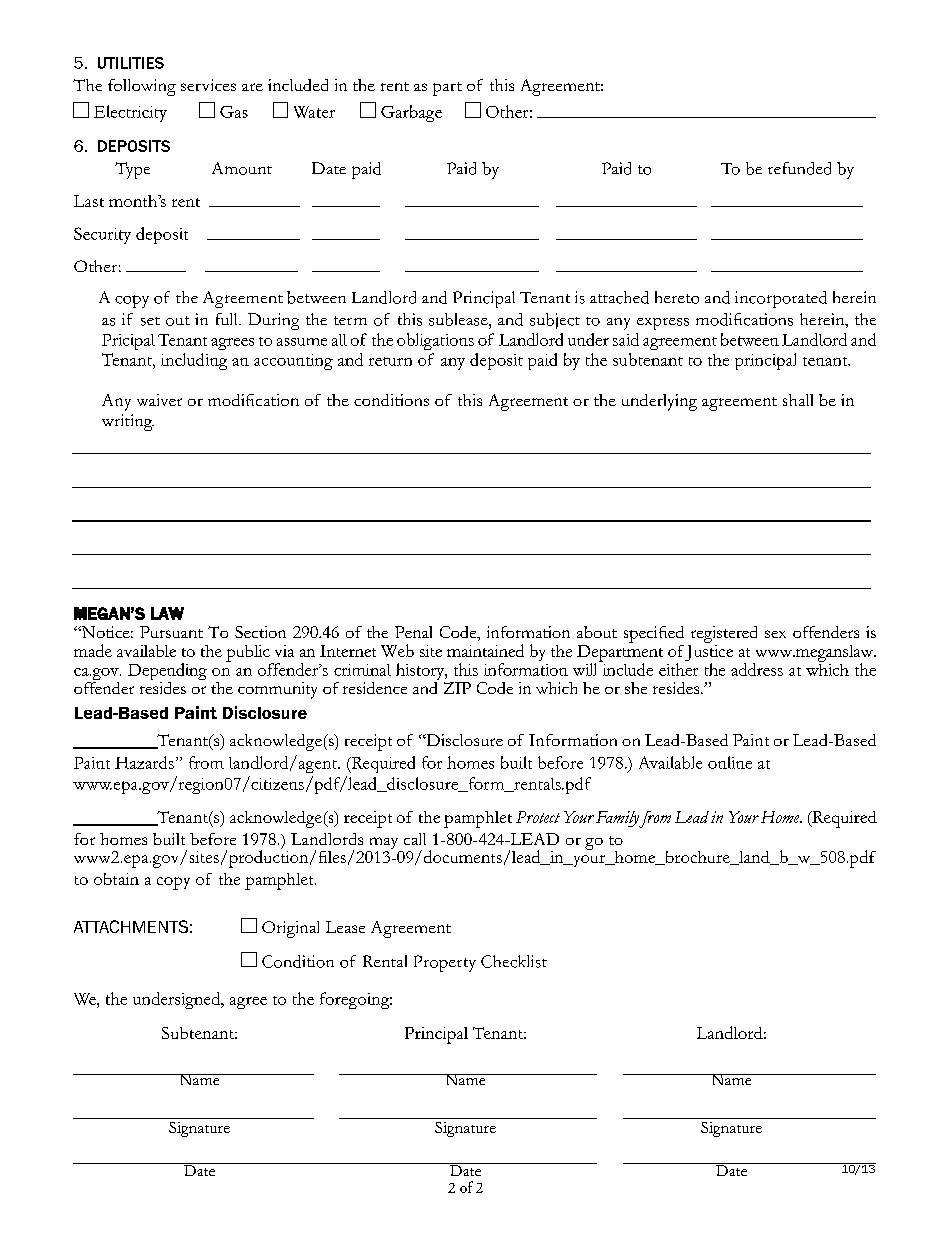  Describe the element at coordinates (116, 879) in the screenshot. I see `obtain` at that location.
